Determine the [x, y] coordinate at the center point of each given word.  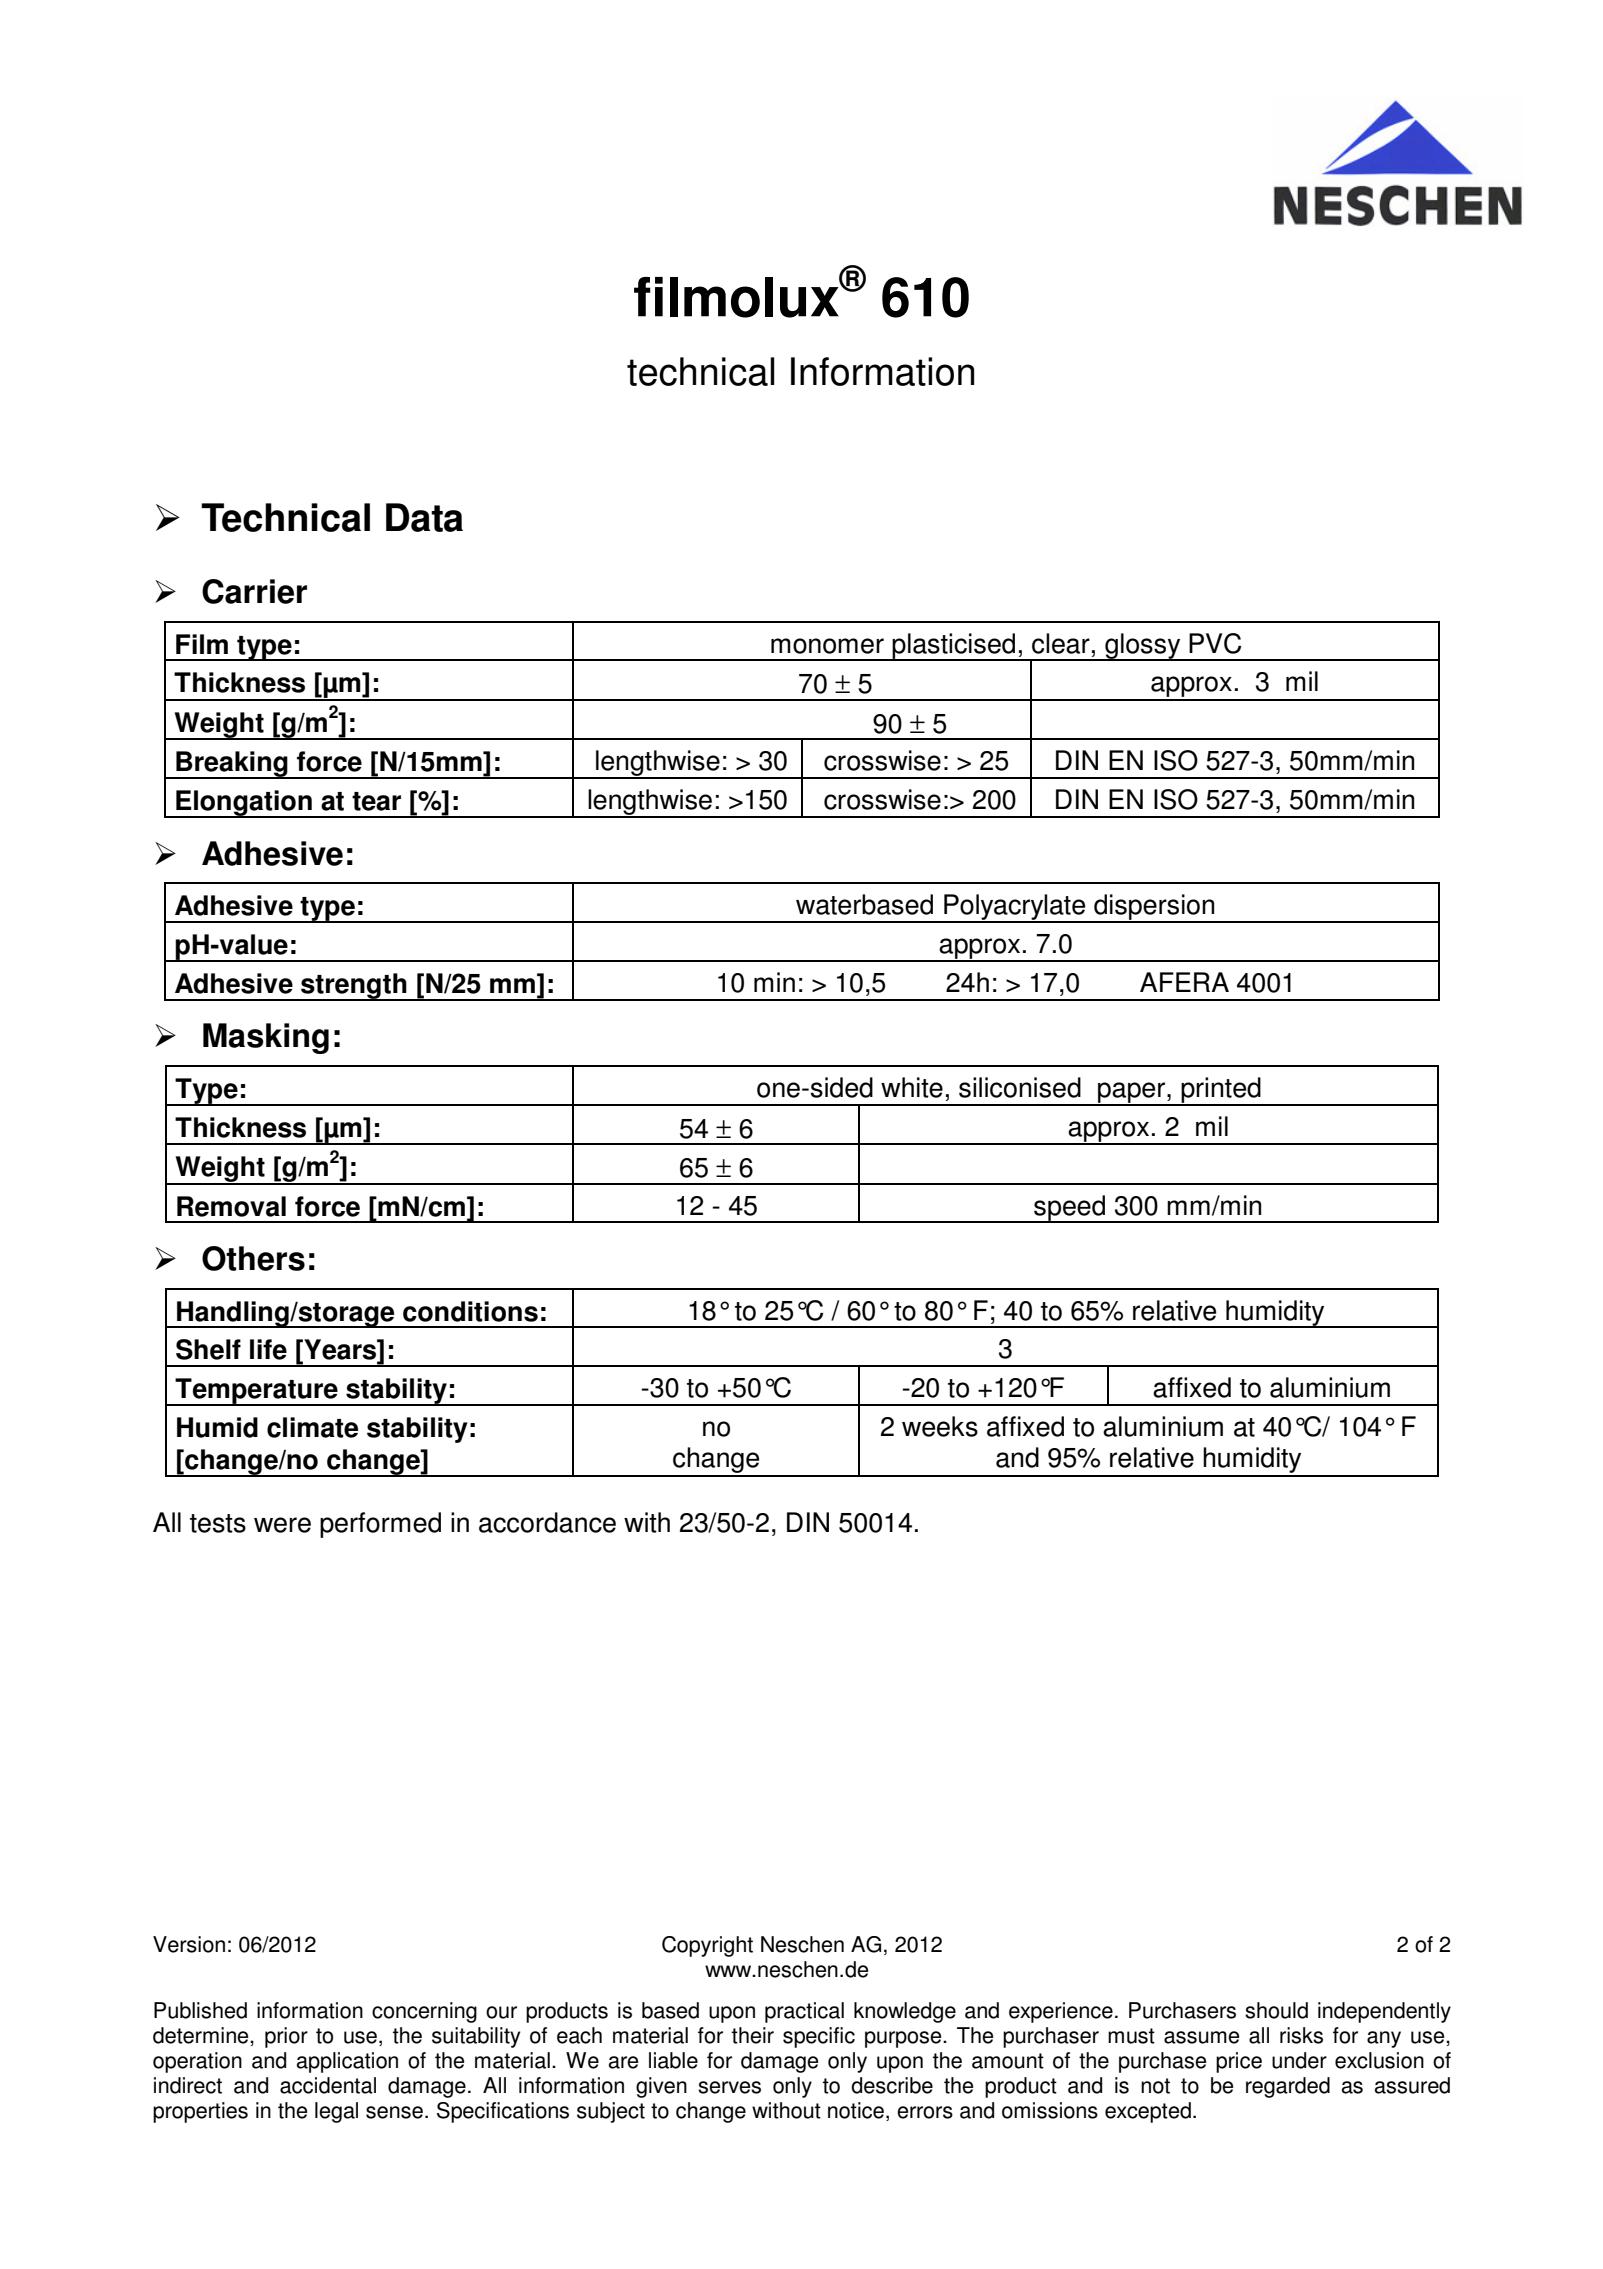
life [268, 1349]
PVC [1215, 643]
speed [1070, 1209]
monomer [827, 646]
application [347, 2062]
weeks [940, 1426]
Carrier [254, 591]
